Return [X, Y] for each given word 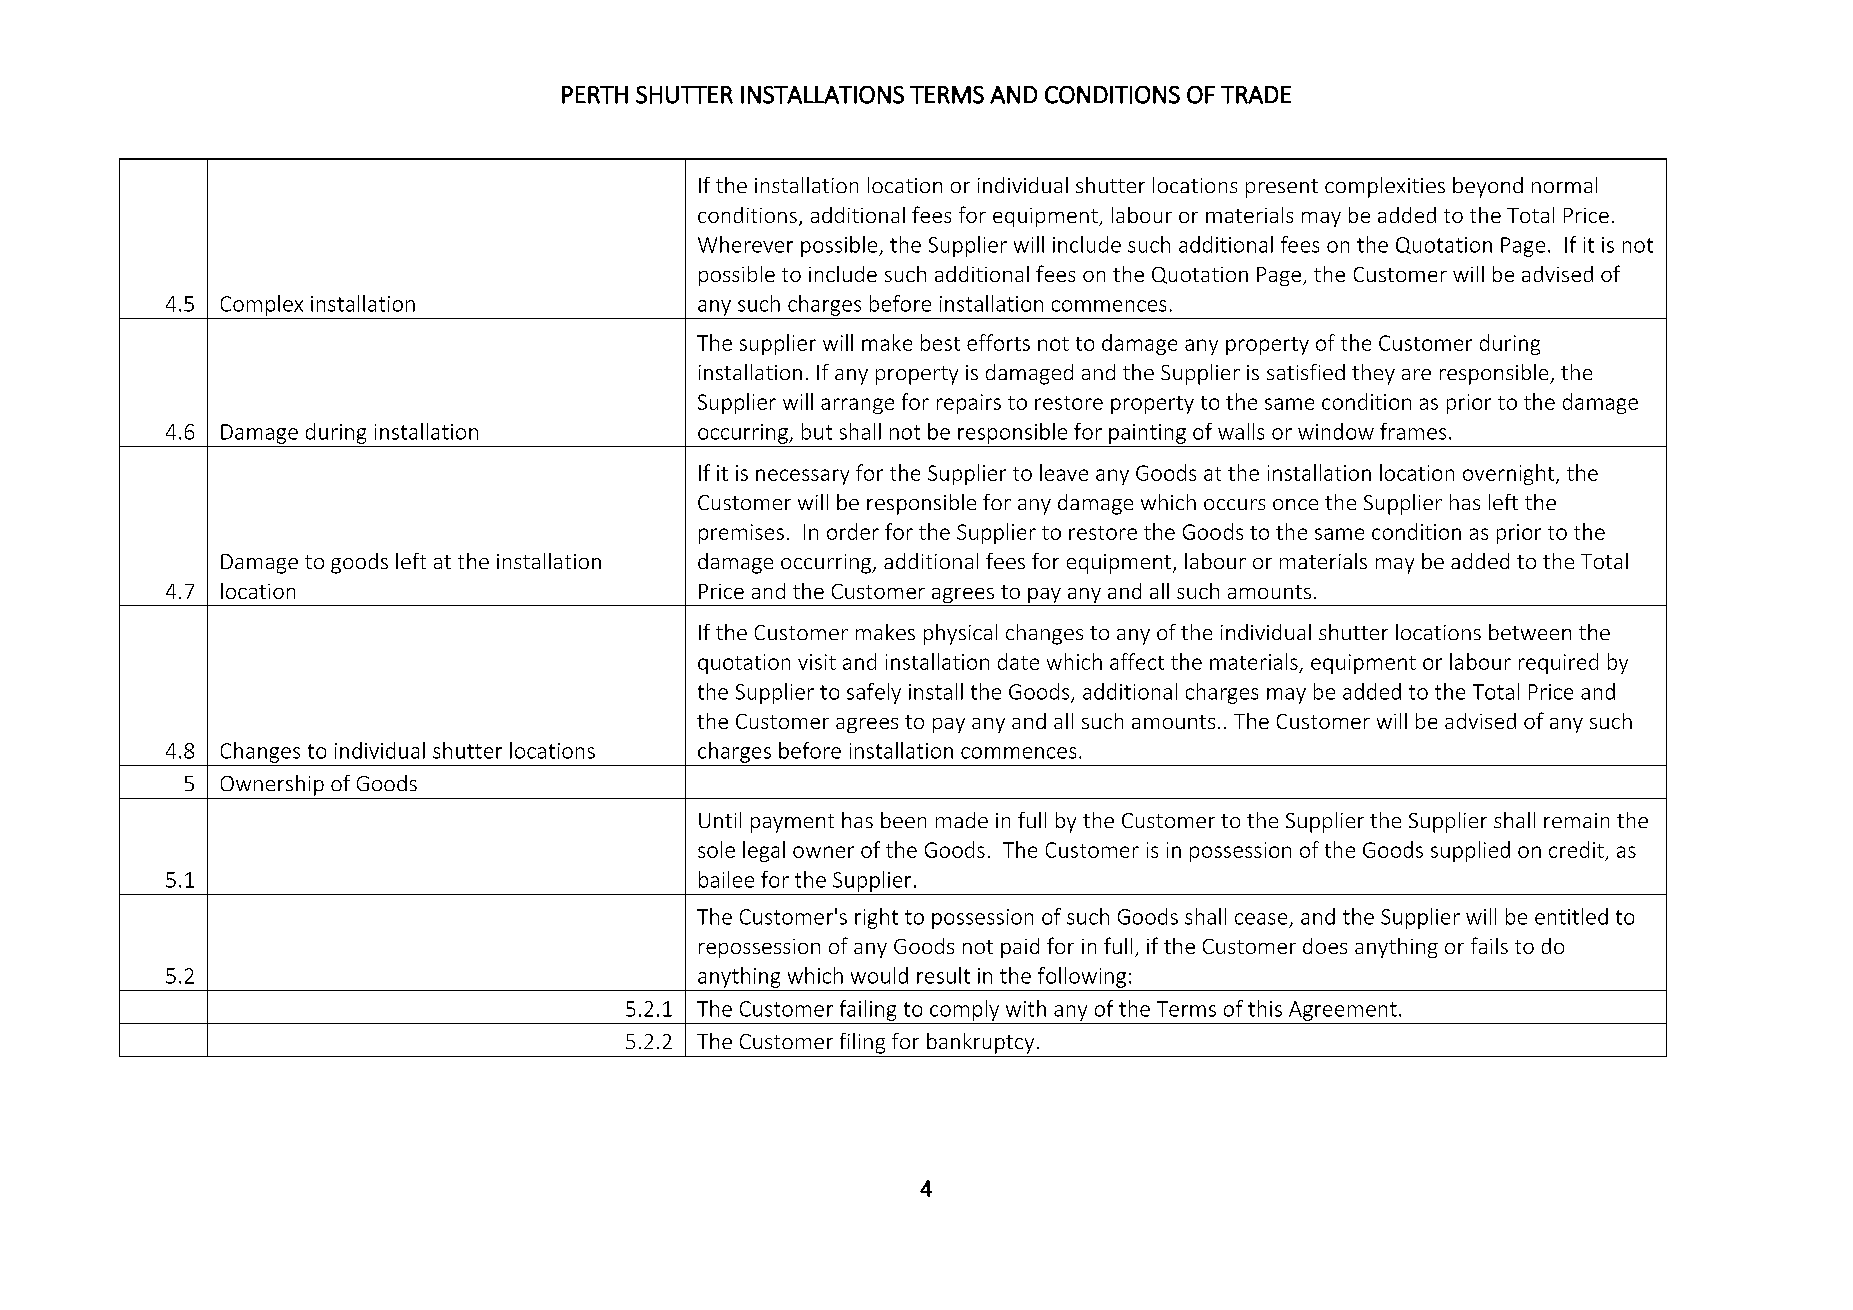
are [1416, 374]
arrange [857, 406]
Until [720, 820]
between [1530, 632]
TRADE [1256, 95]
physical [960, 634]
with [1026, 1008]
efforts [998, 342]
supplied [1470, 851]
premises [741, 534]
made [962, 820]
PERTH [595, 95]
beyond [1488, 187]
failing [868, 1010]
